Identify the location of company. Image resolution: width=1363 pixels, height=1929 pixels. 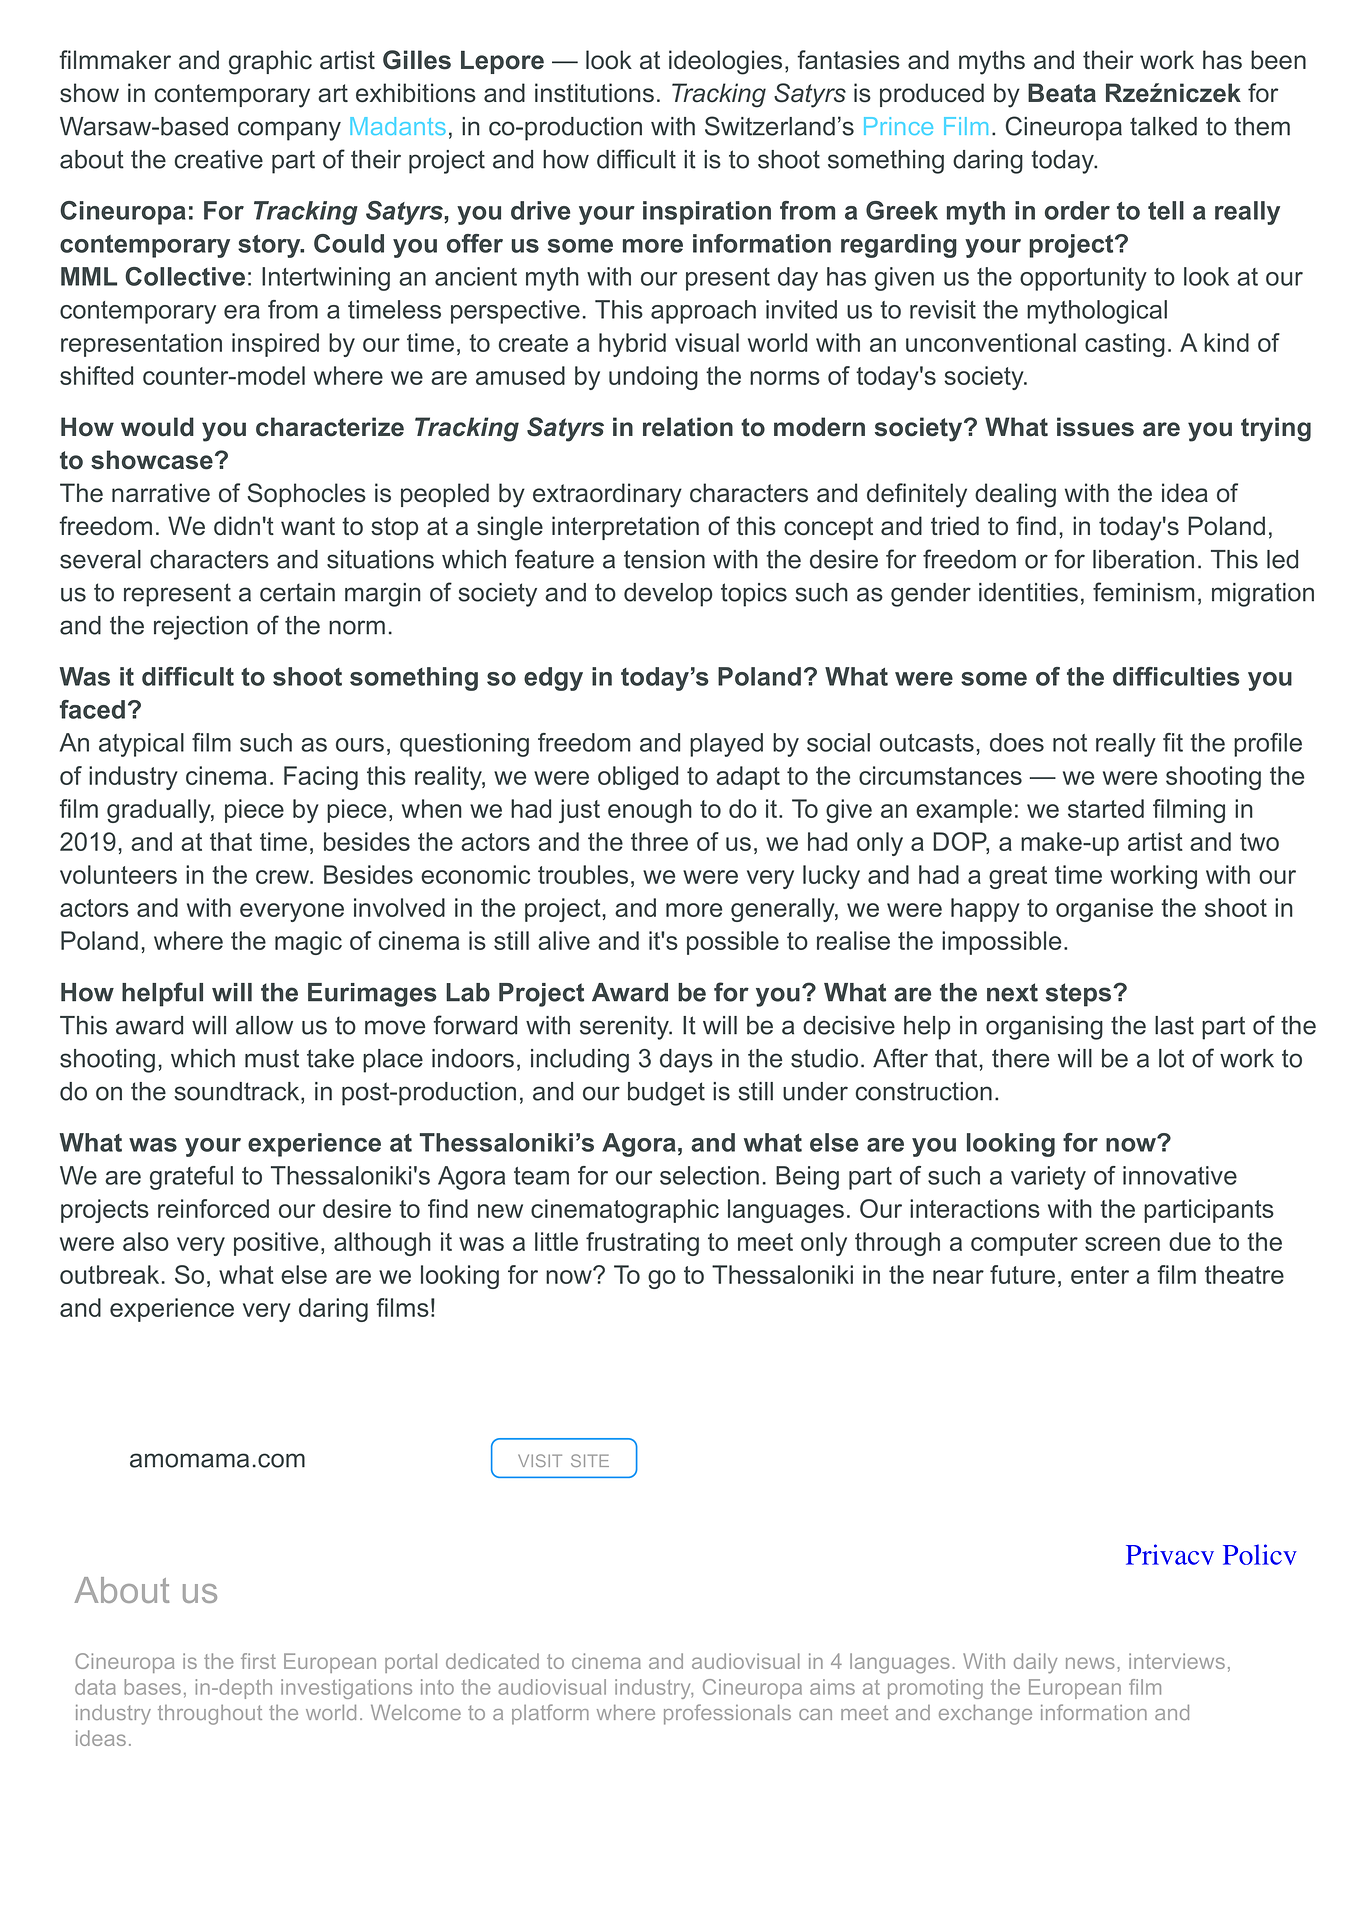
(289, 131).
